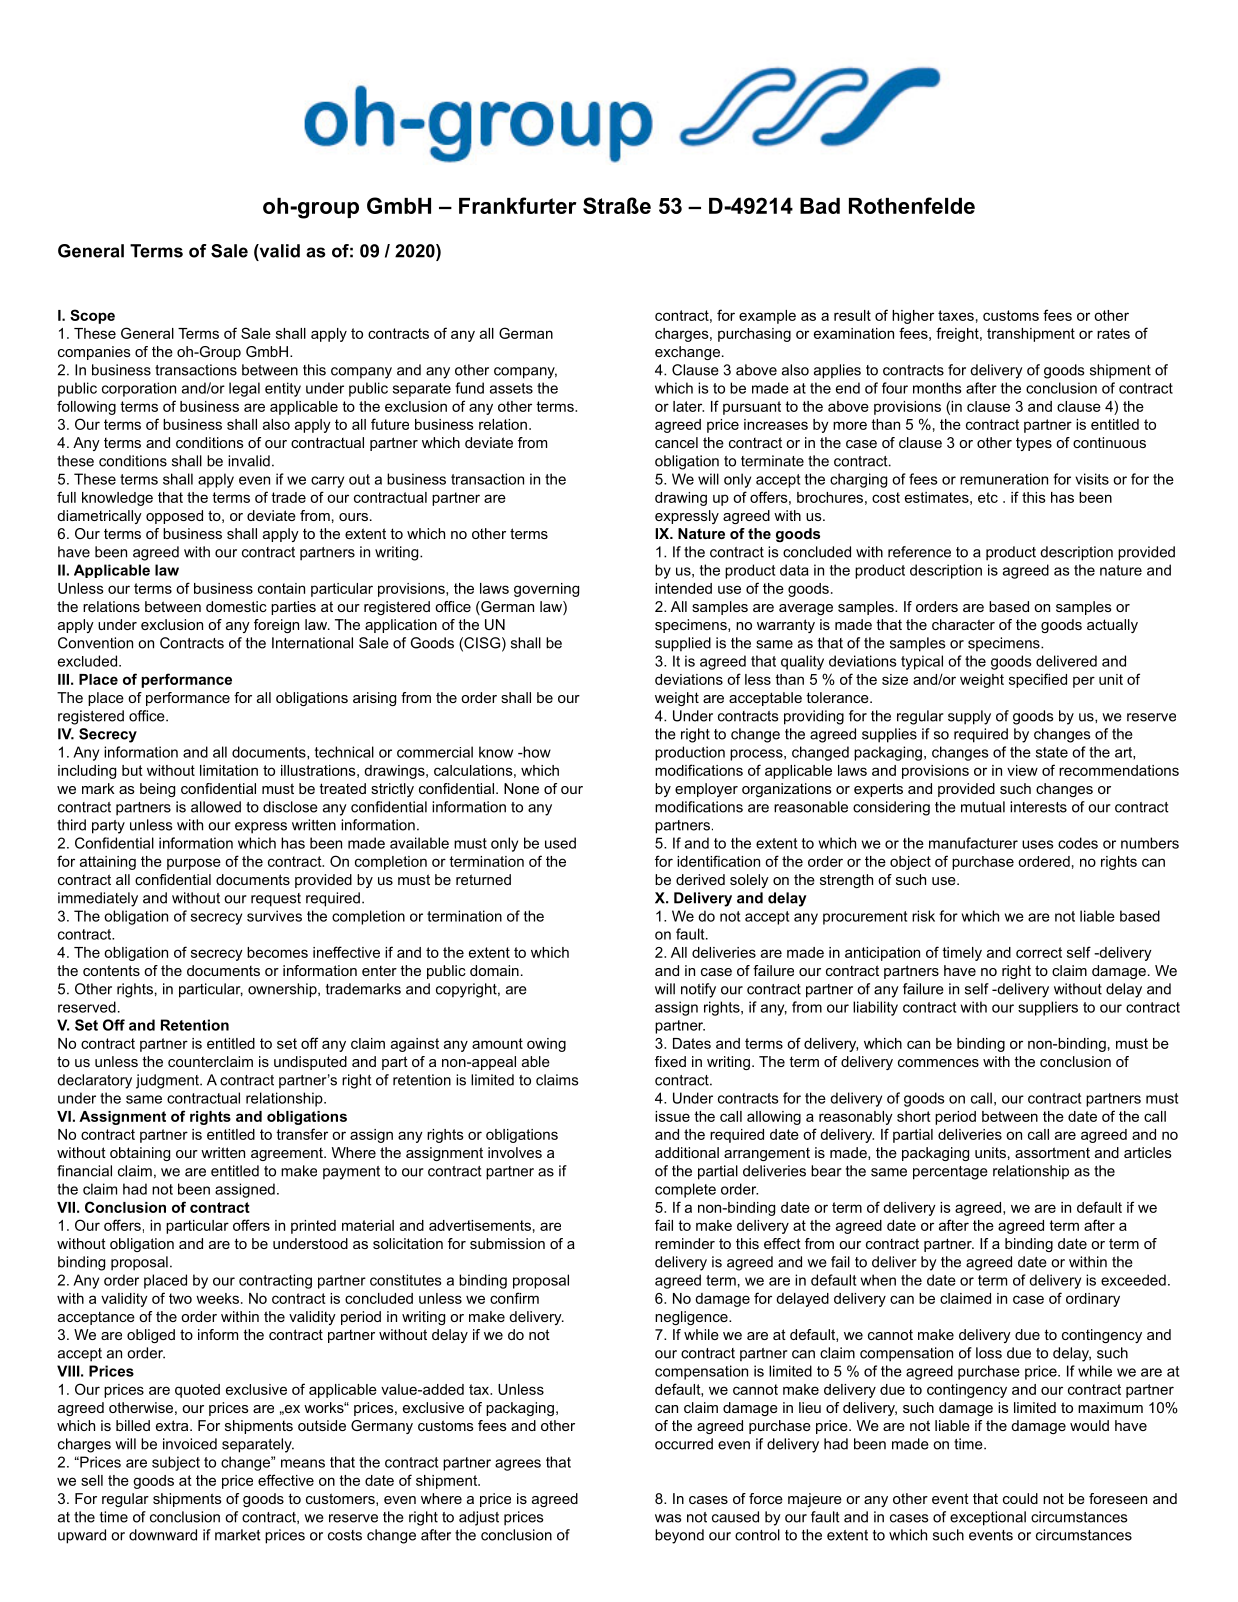 The height and width of the page is (1602, 1238). What do you see at coordinates (668, 1518) in the page?
I see `was` at bounding box center [668, 1518].
